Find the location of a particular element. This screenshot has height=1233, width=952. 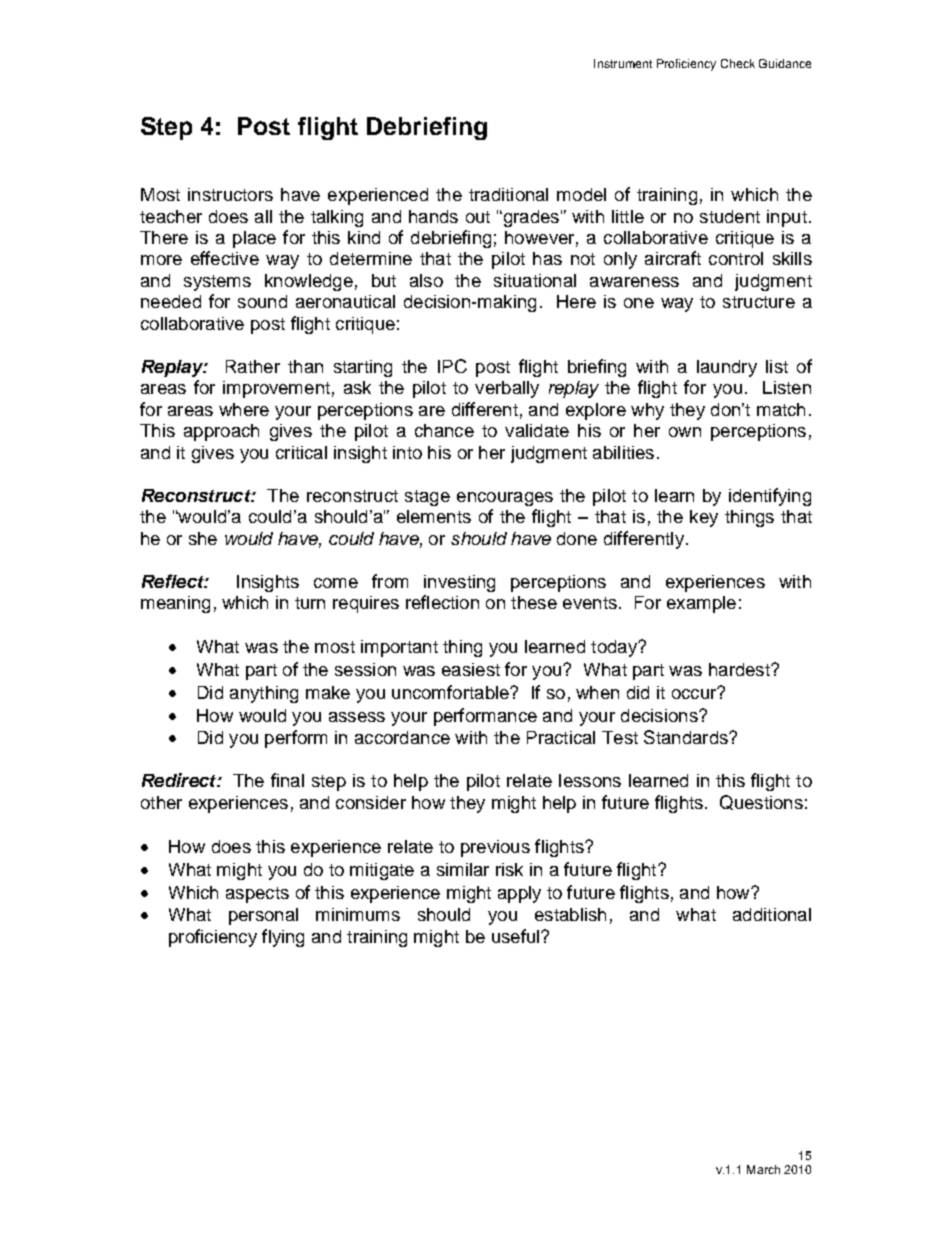

structure is located at coordinates (759, 302).
